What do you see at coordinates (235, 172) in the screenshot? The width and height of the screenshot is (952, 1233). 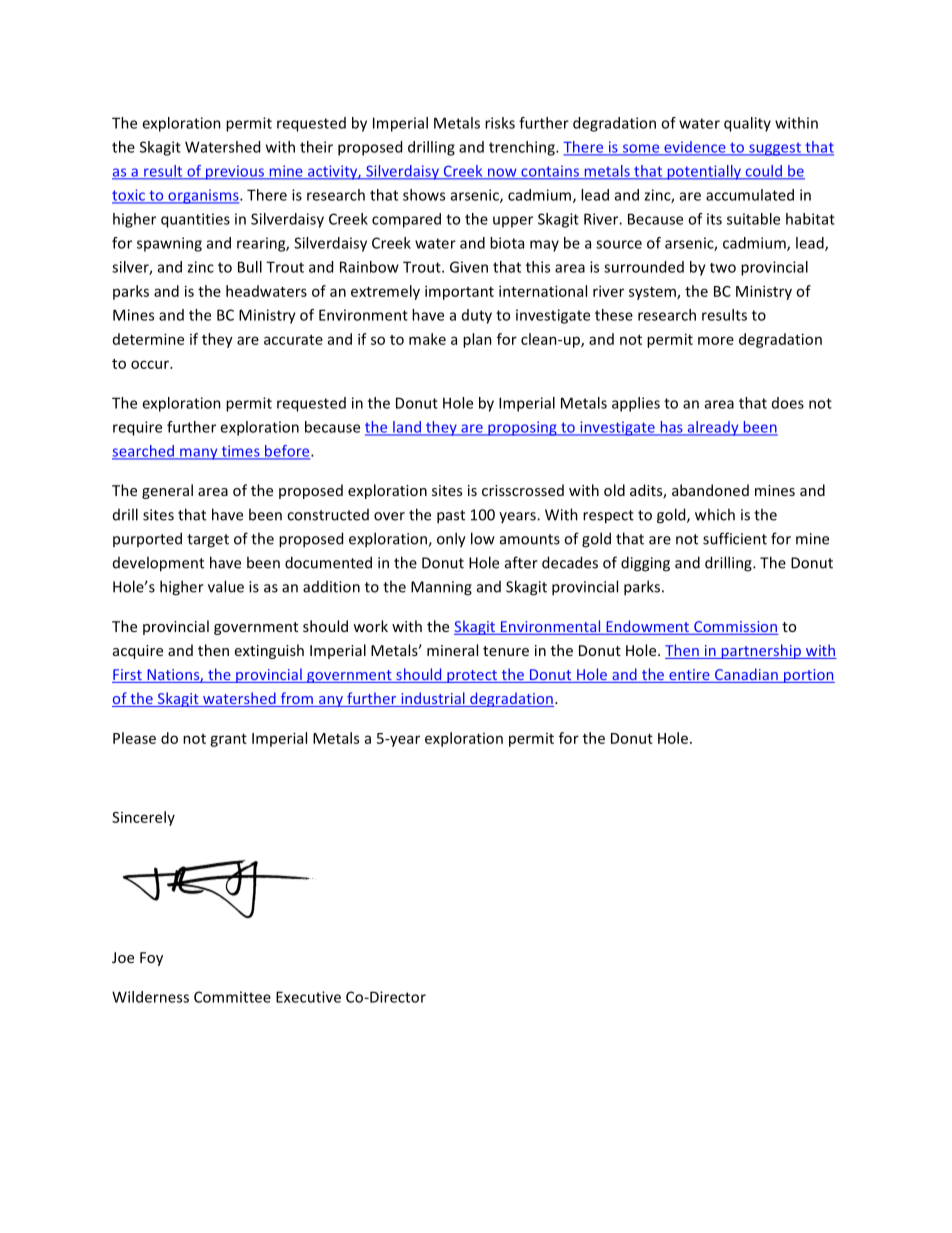 I see `previous` at bounding box center [235, 172].
